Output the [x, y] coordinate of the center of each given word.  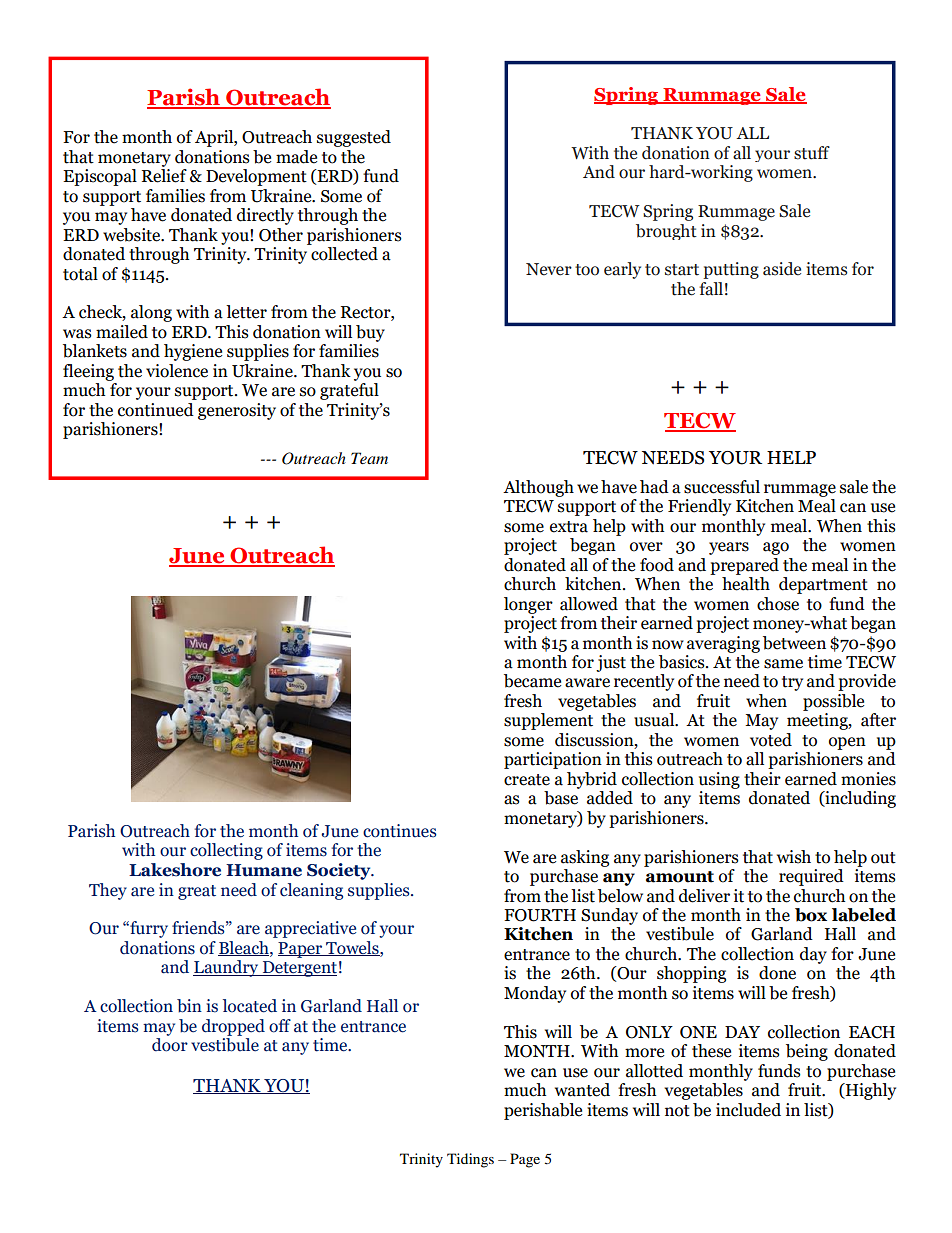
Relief [164, 176]
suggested [354, 138]
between [794, 643]
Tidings [470, 1160]
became [532, 681]
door [170, 1045]
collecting [226, 851]
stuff [812, 153]
